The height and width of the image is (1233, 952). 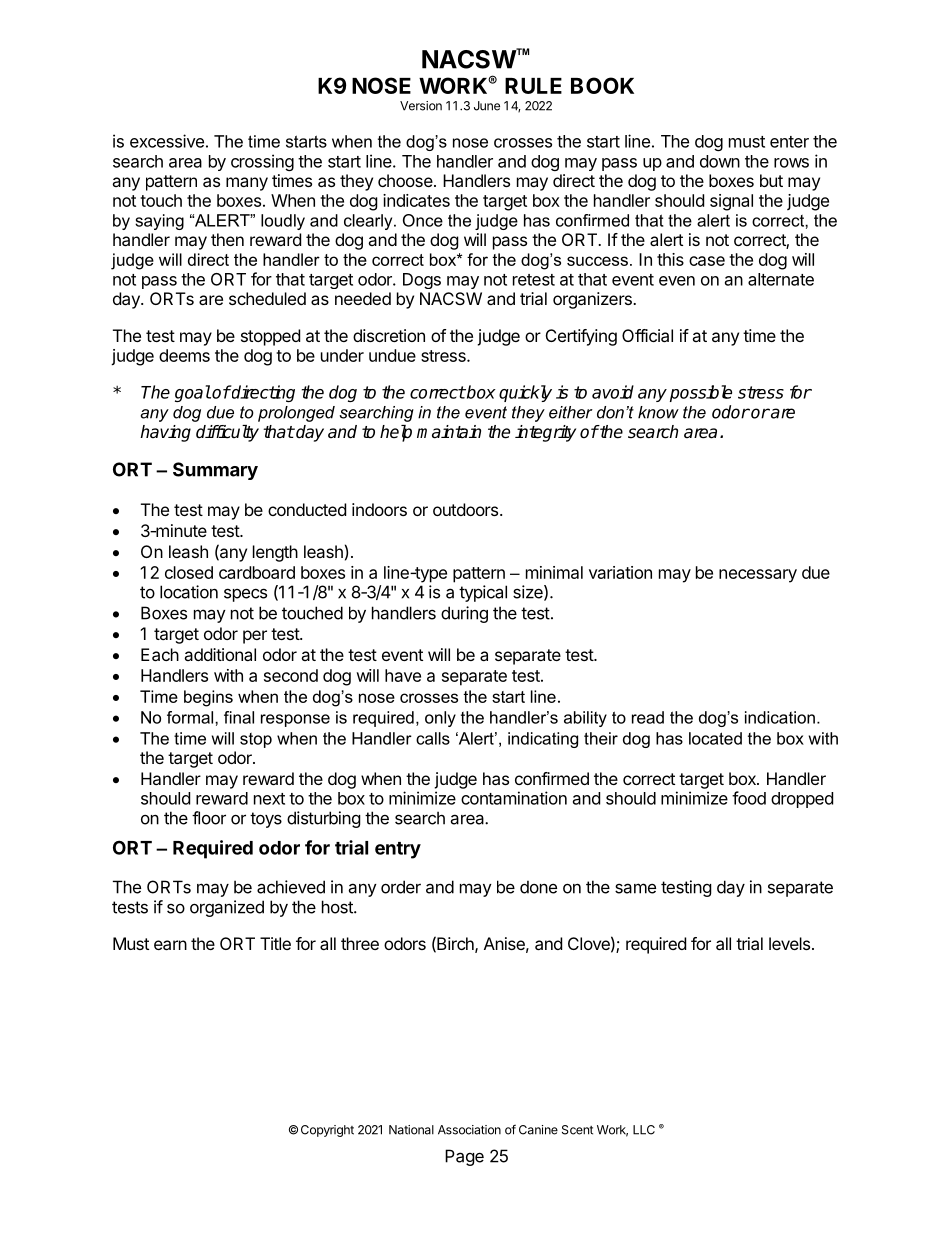 I want to click on necessary, so click(x=758, y=576).
